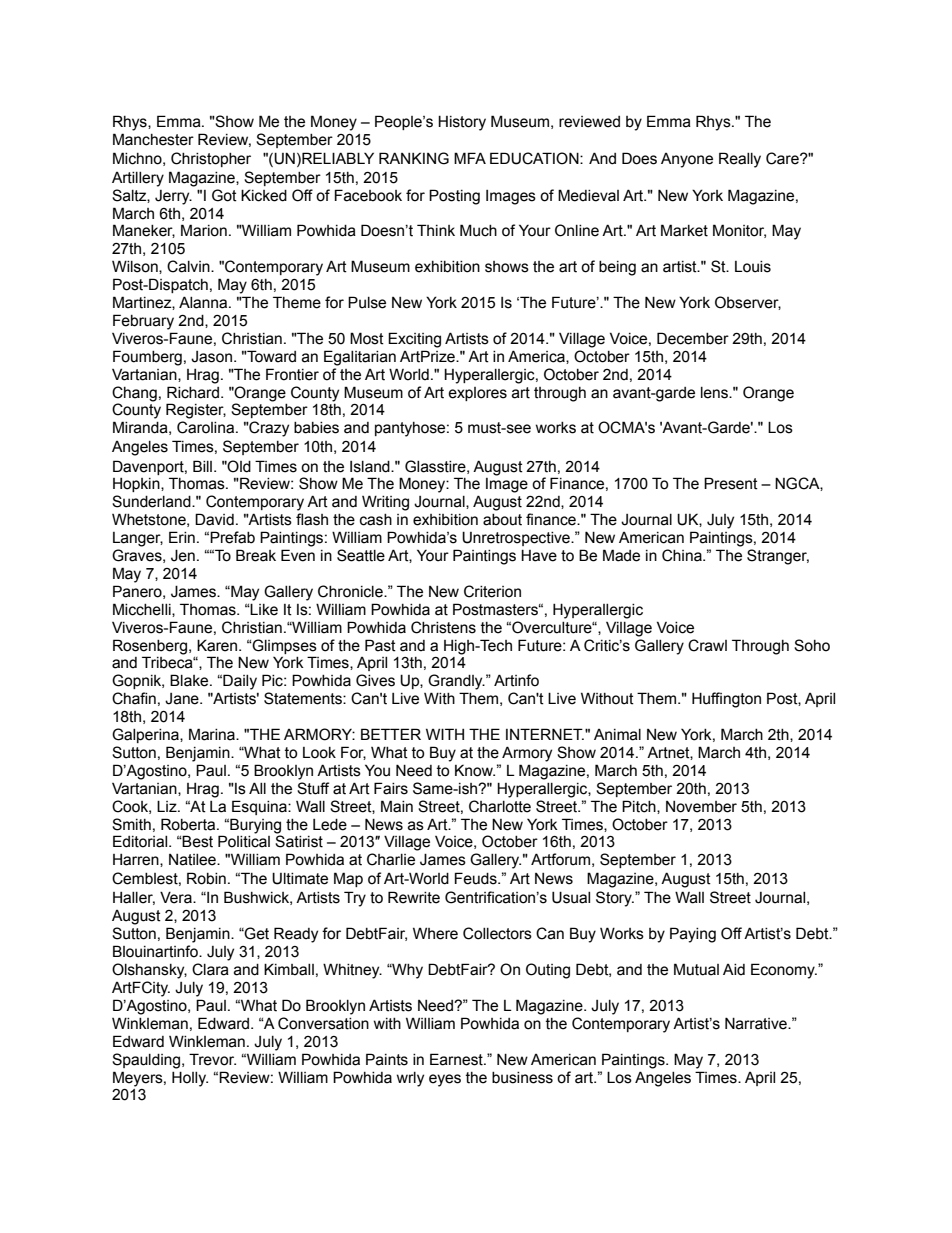  I want to click on Best, so click(197, 841).
